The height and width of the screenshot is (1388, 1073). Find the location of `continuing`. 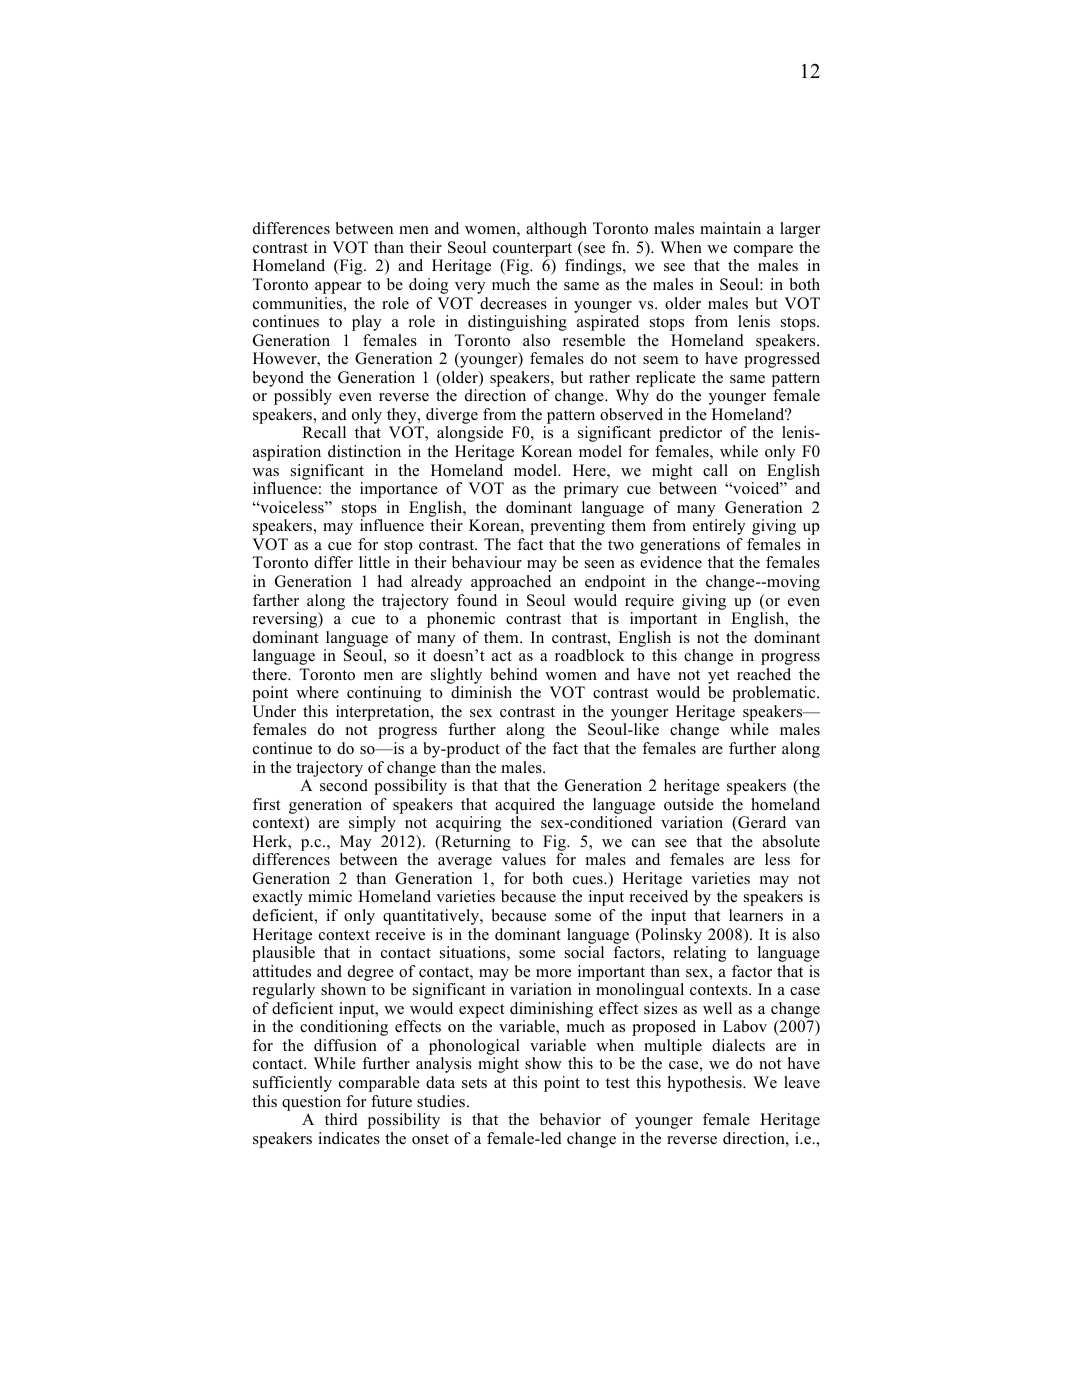

continuing is located at coordinates (384, 694).
